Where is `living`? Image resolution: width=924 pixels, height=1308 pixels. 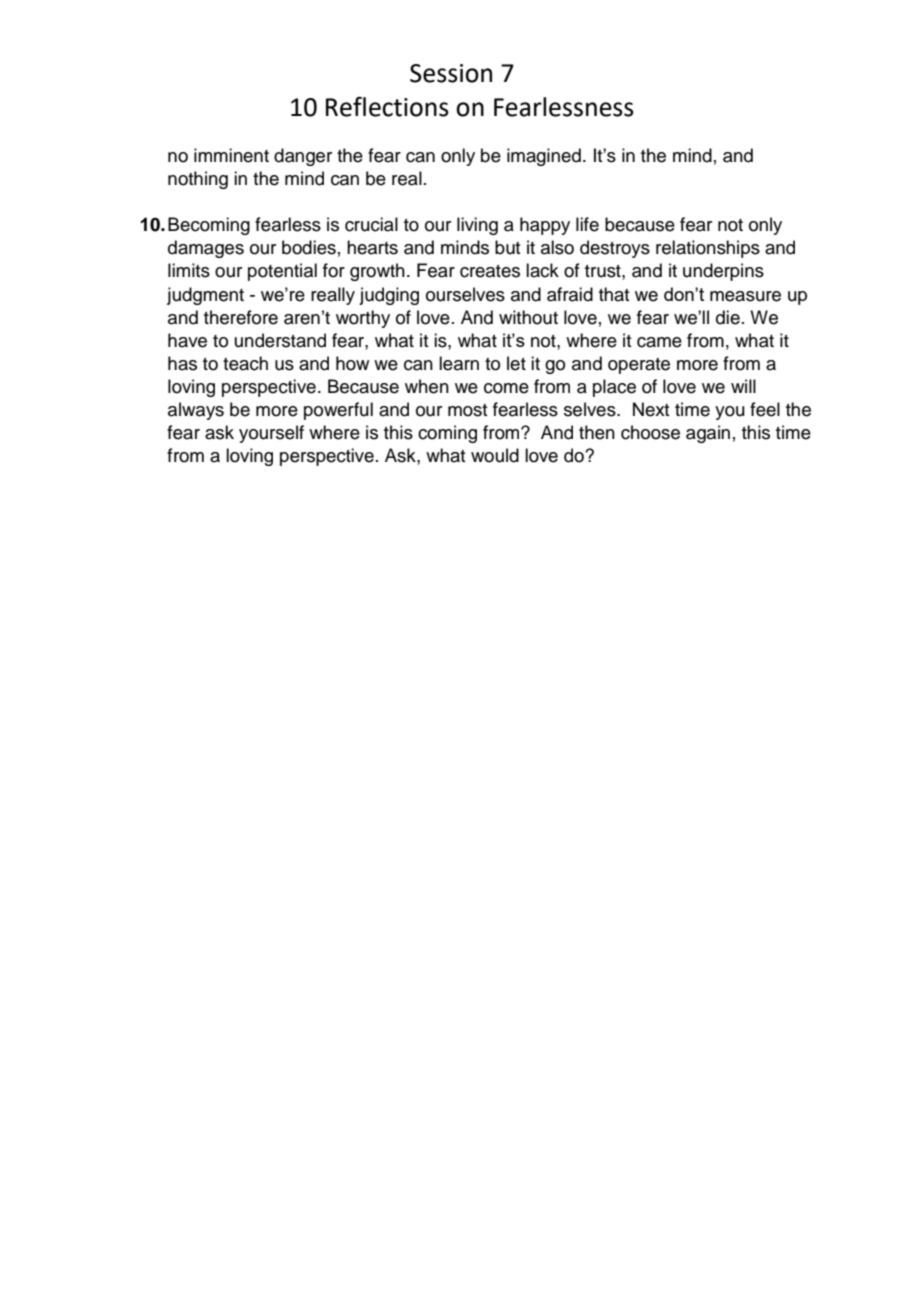 living is located at coordinates (477, 226).
